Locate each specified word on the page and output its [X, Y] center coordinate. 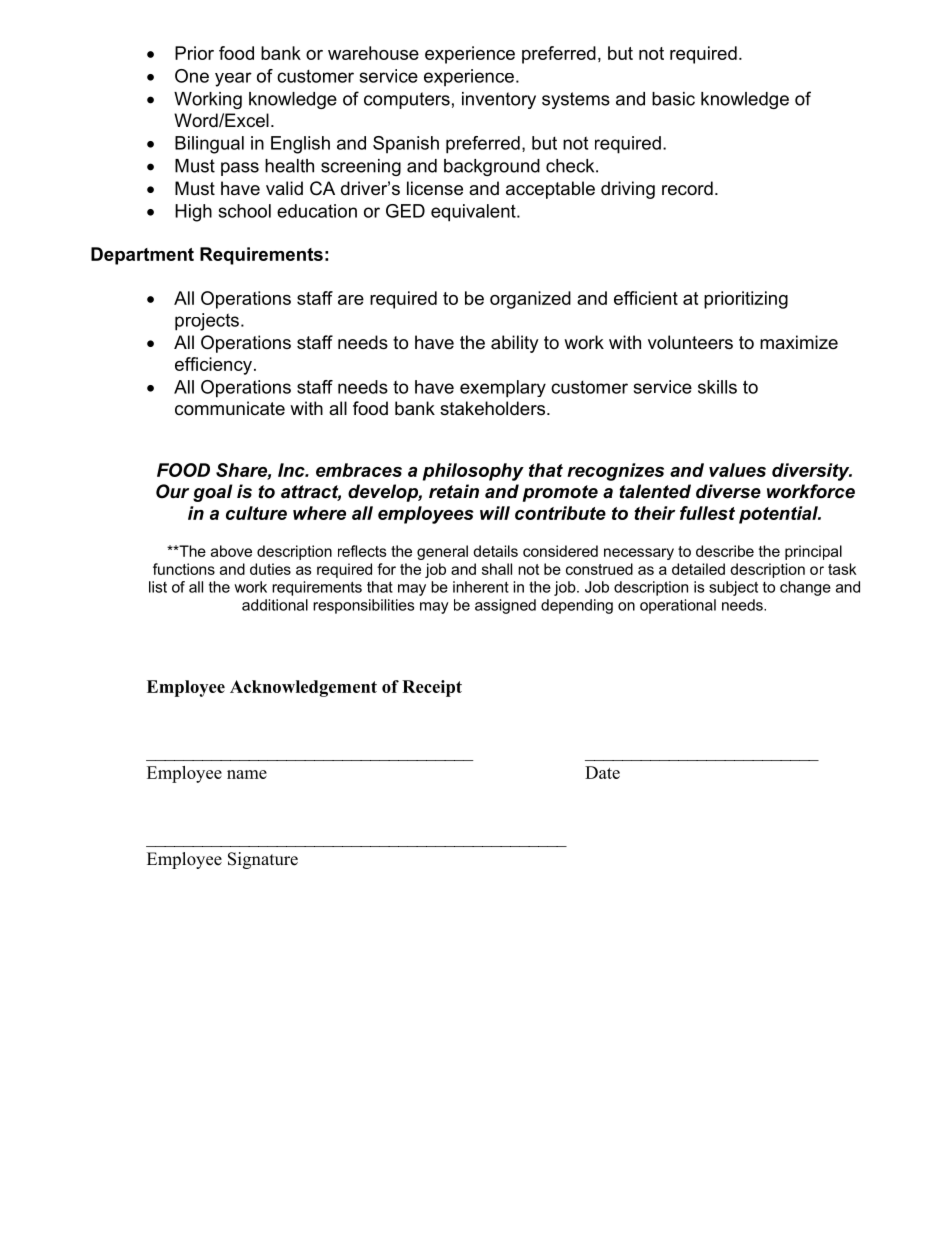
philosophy [473, 472]
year [233, 79]
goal [213, 493]
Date [602, 772]
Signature [263, 860]
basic [673, 99]
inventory [499, 100]
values [737, 470]
